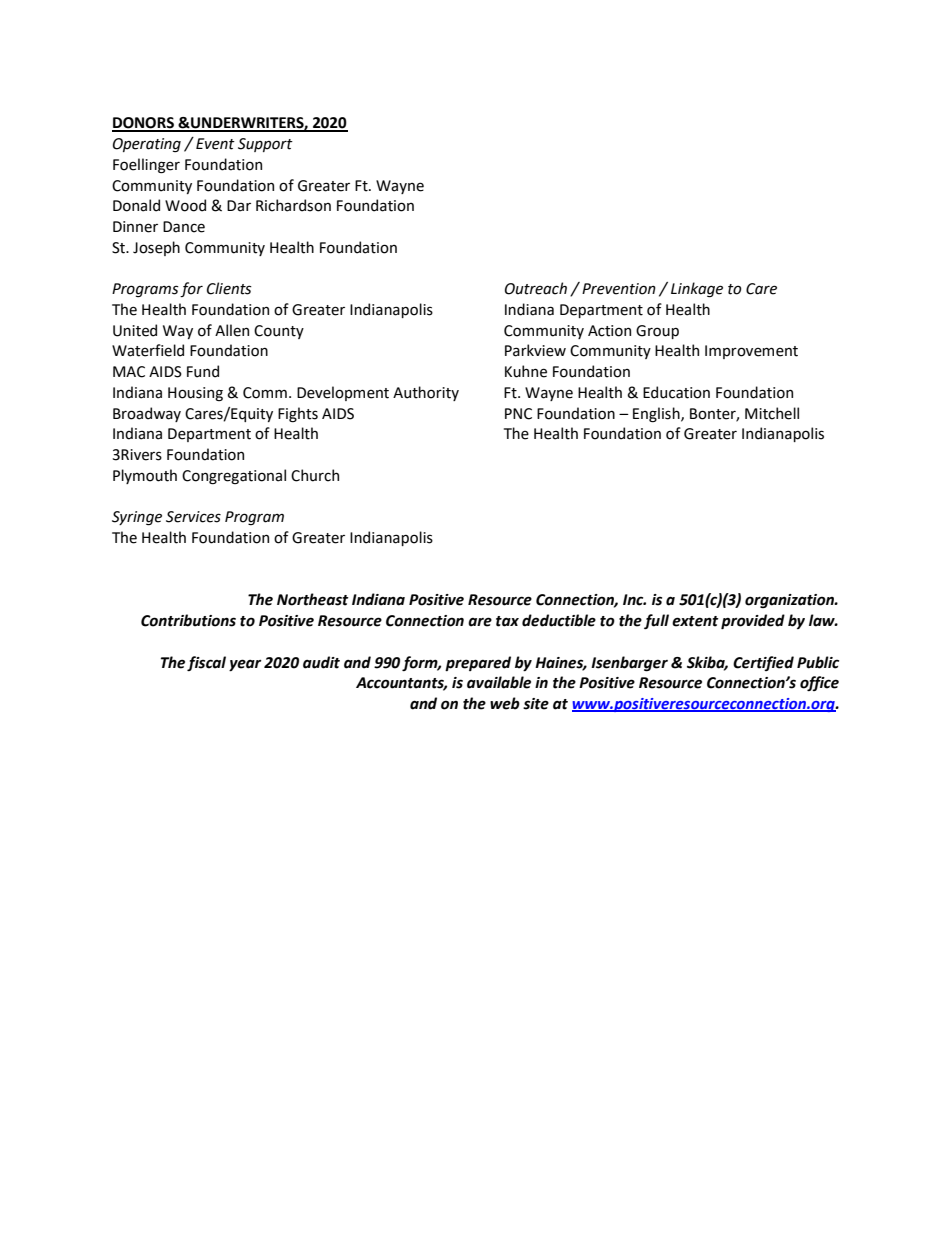 The height and width of the image is (1233, 952). Describe the element at coordinates (697, 290) in the image. I see `Linkage` at that location.
